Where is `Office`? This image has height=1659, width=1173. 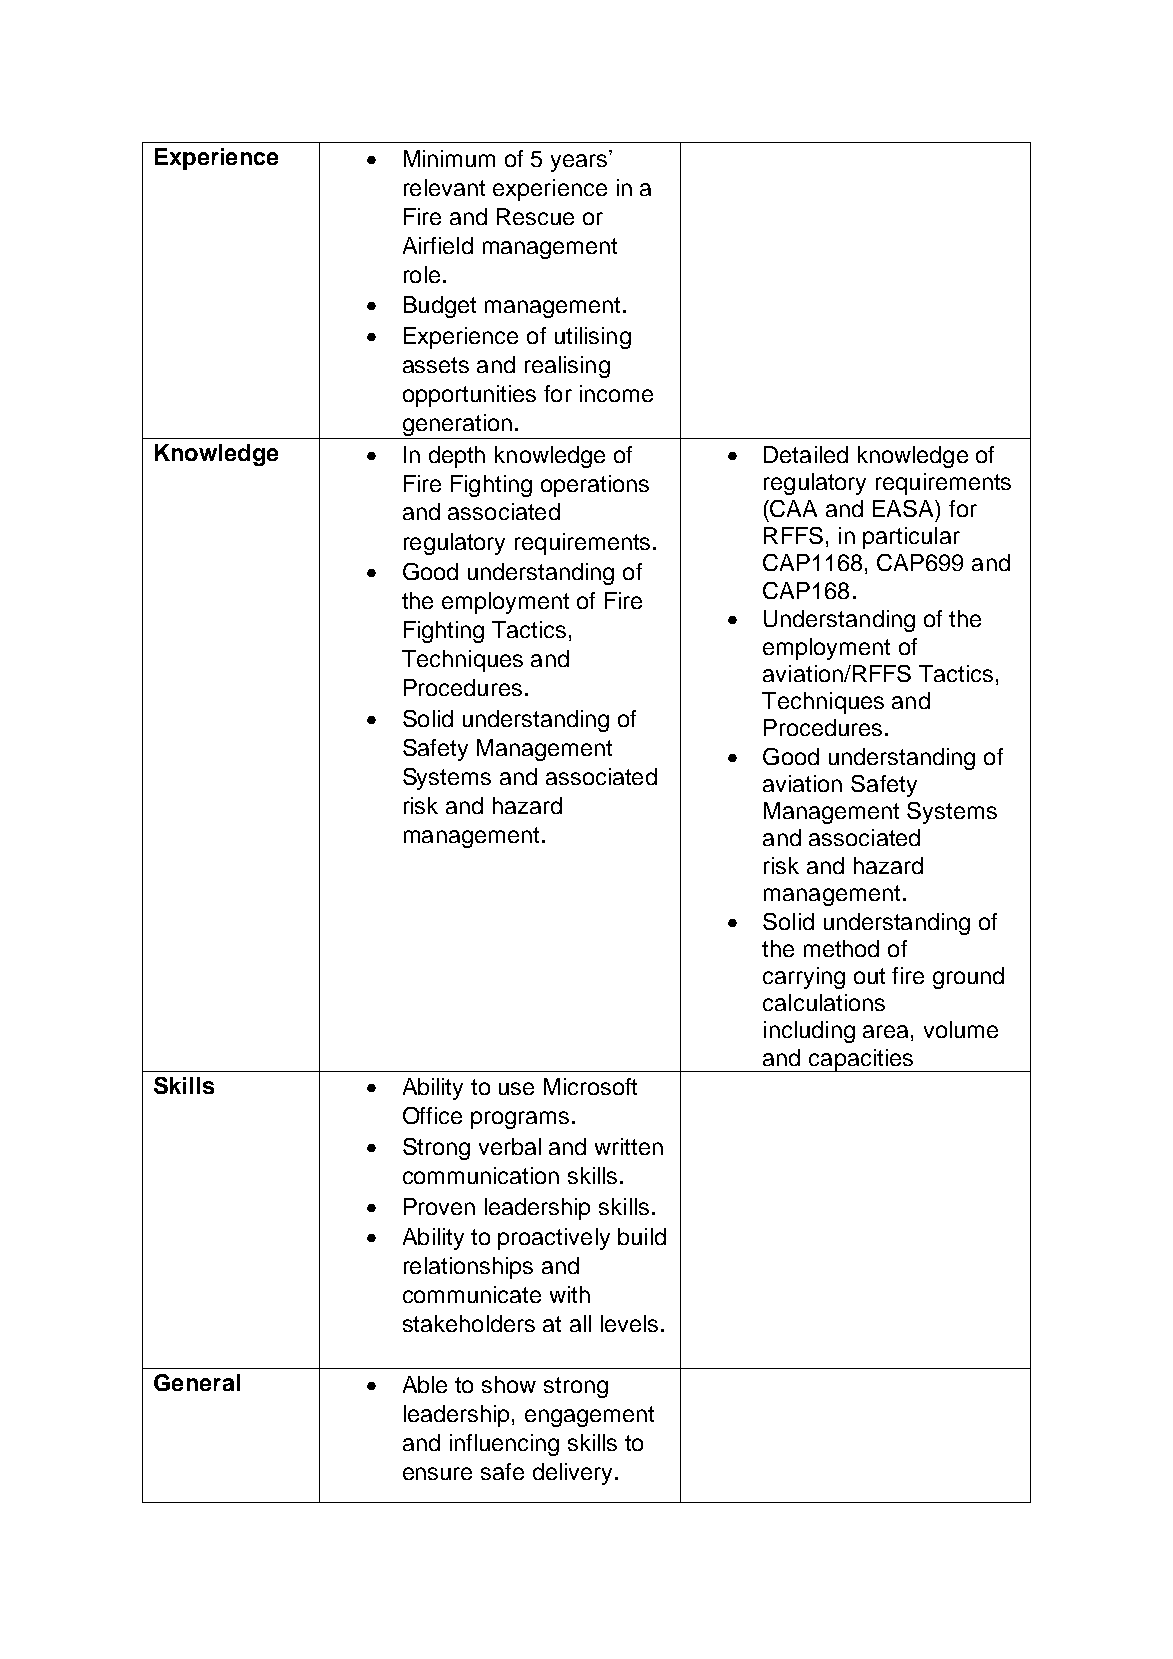
Office is located at coordinates (432, 1115).
